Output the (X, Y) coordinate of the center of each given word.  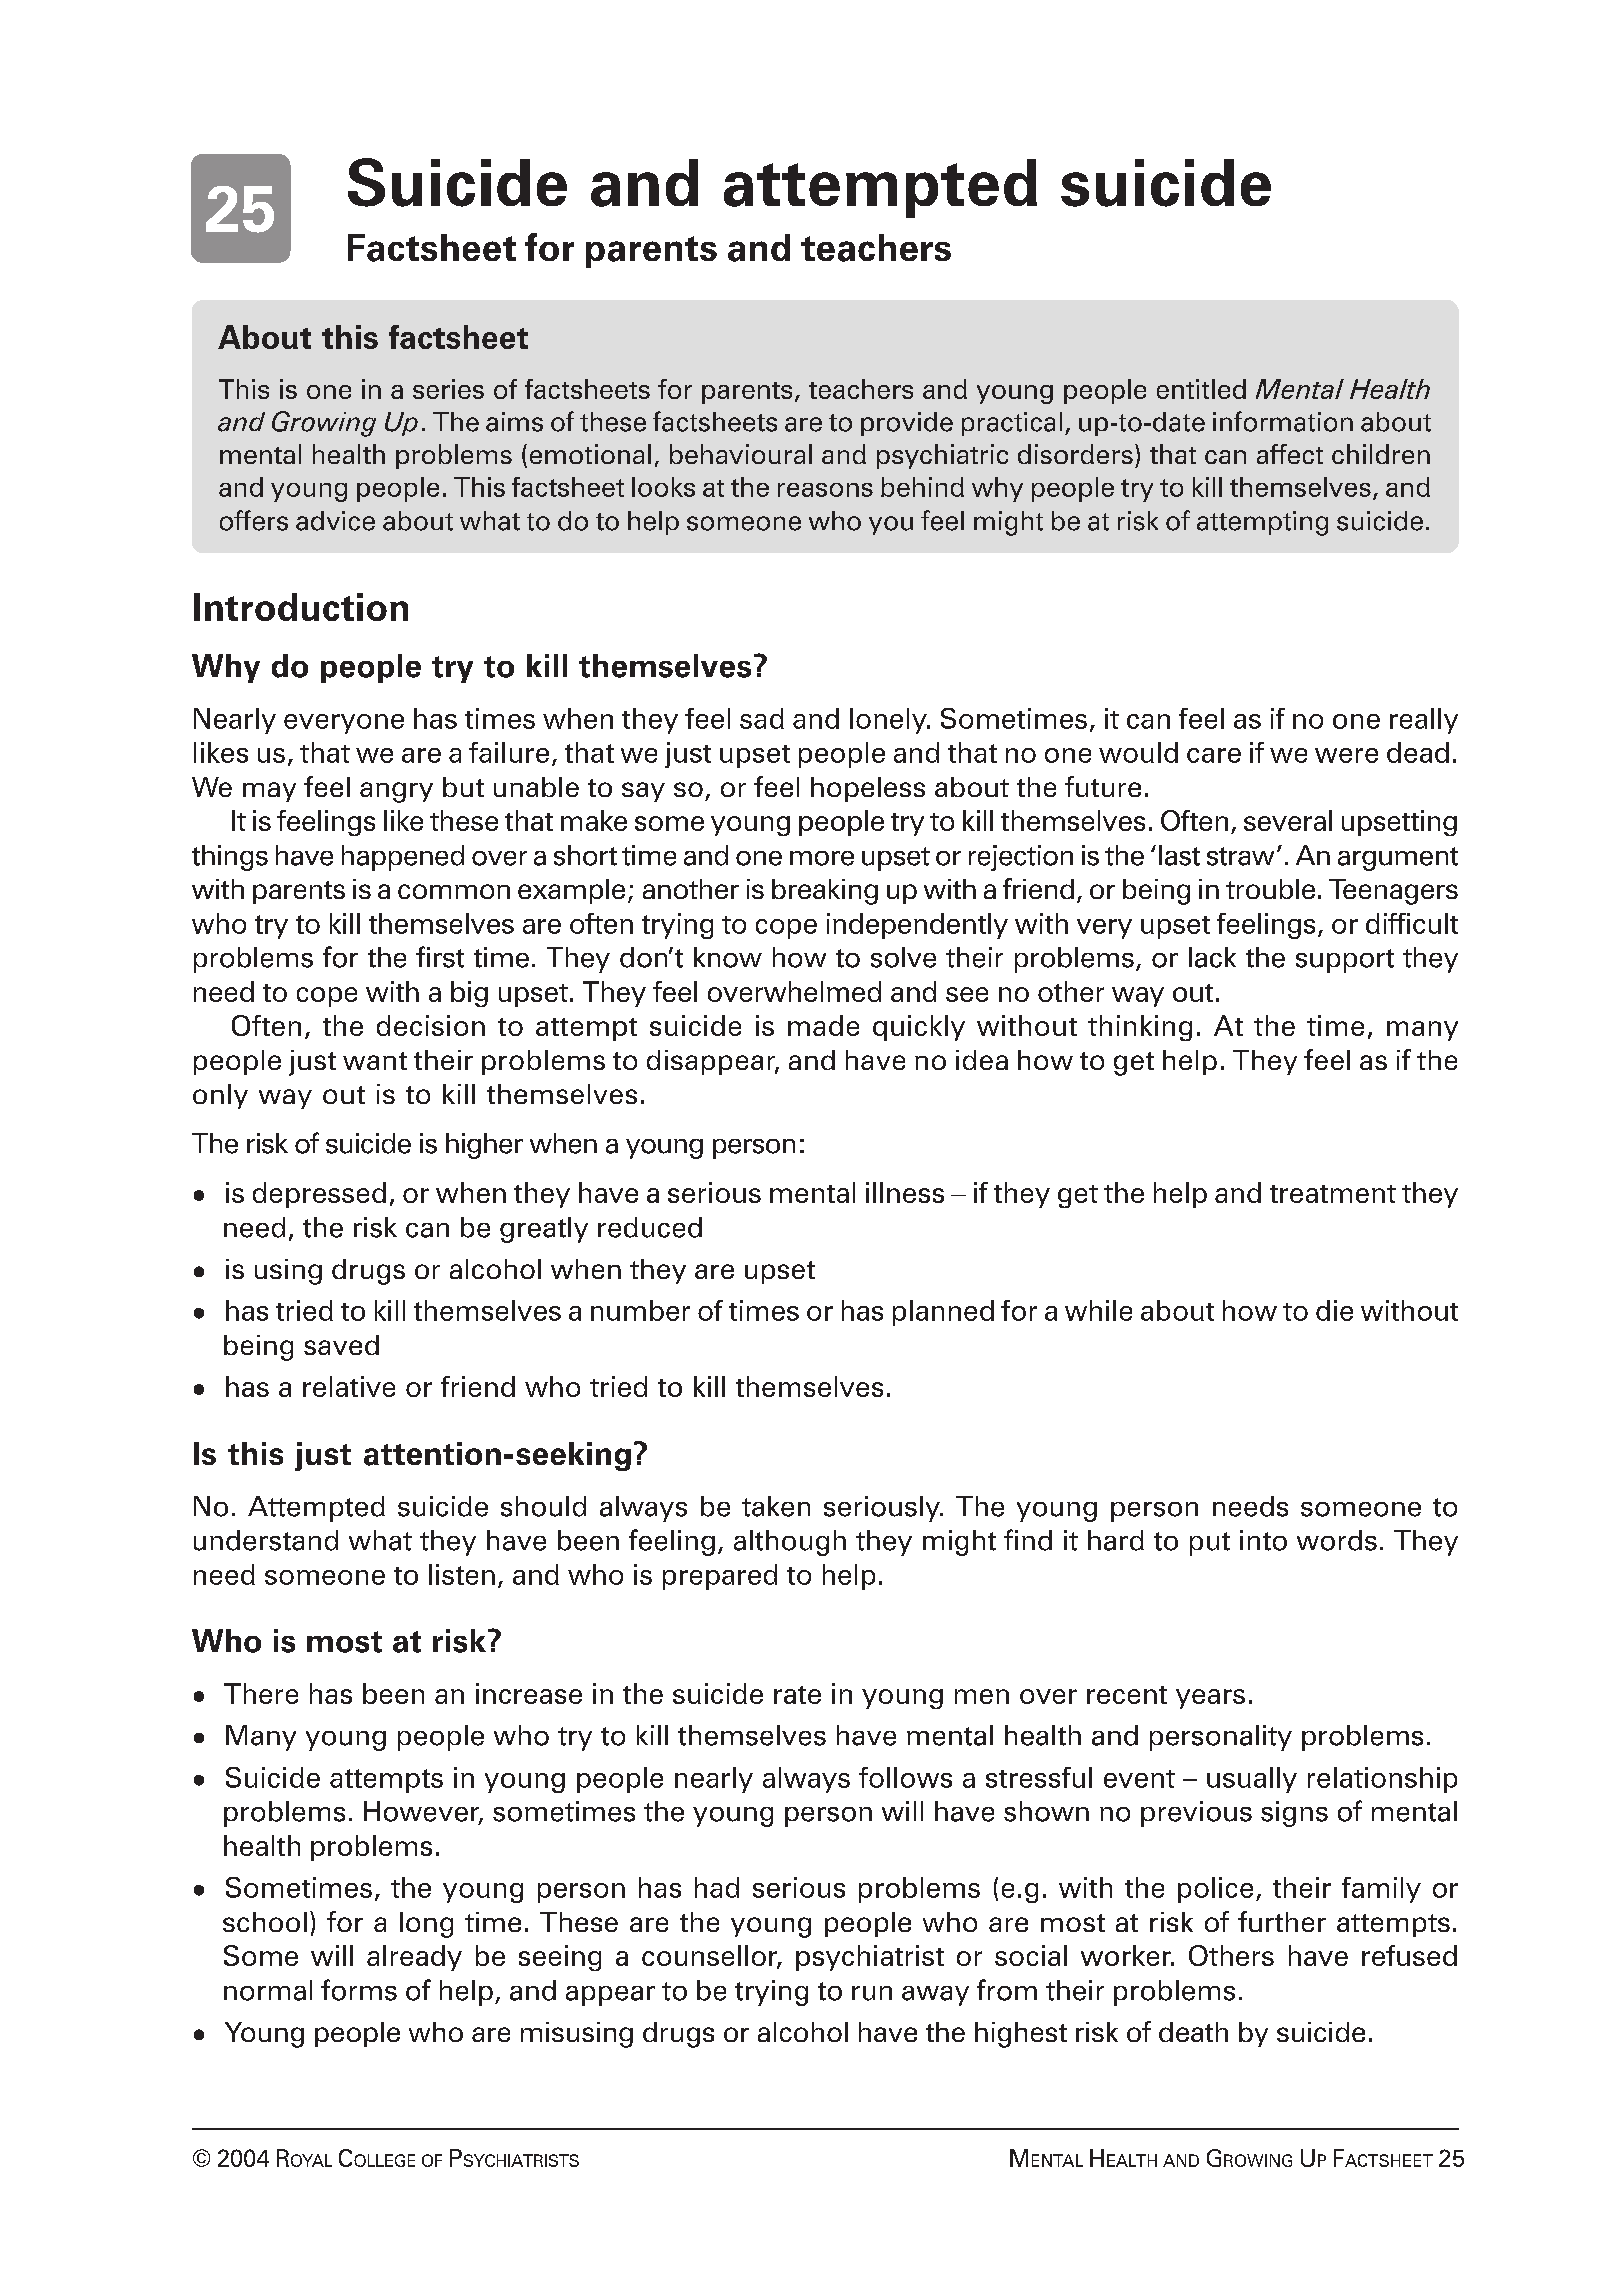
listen (462, 1574)
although (790, 1543)
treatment (1333, 1194)
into (1263, 1540)
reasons (825, 490)
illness (905, 1192)
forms (359, 1990)
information (1283, 421)
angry (396, 792)
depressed (319, 1195)
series (448, 389)
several (1288, 820)
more (822, 858)
